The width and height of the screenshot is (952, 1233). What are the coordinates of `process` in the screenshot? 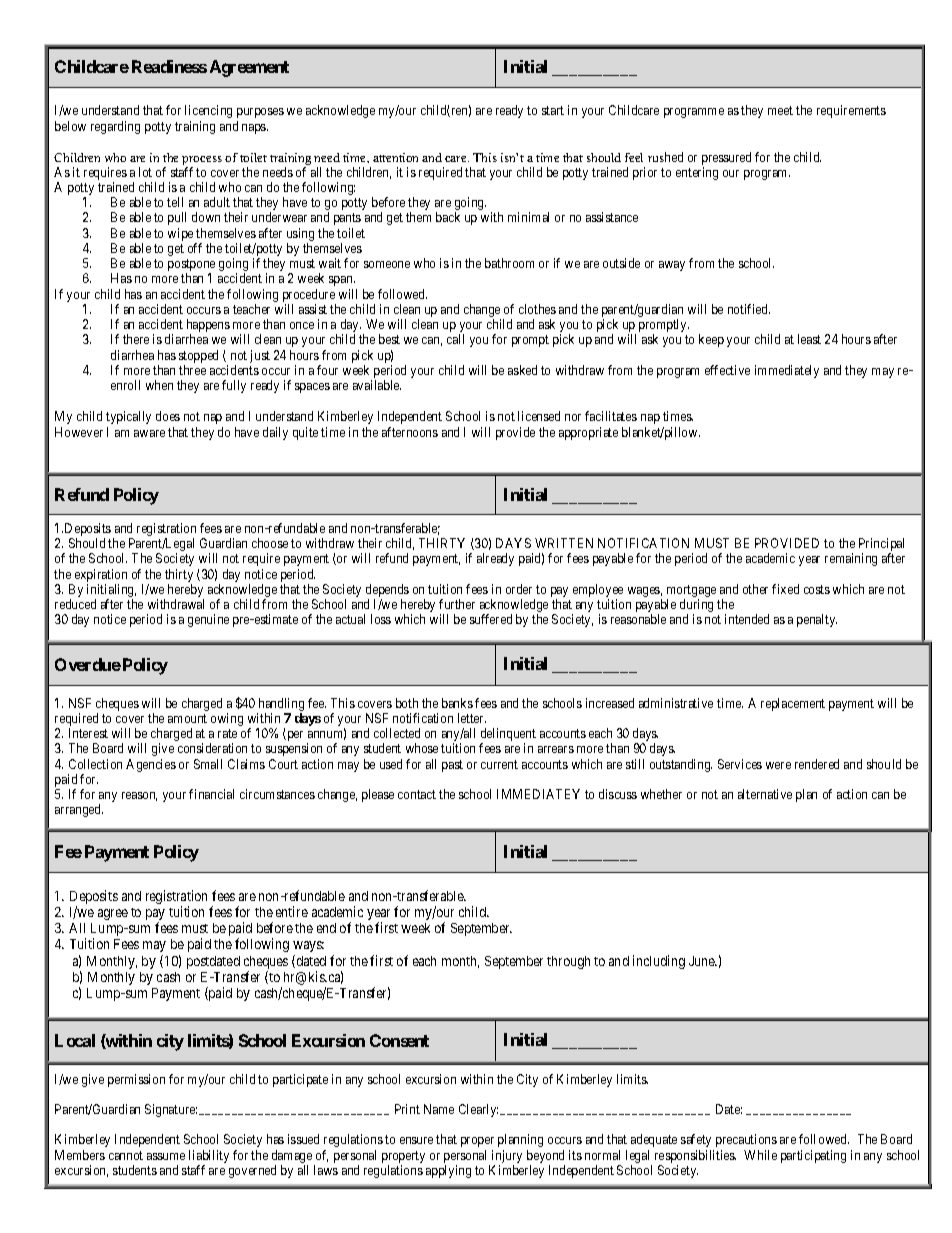 It's located at (202, 160).
